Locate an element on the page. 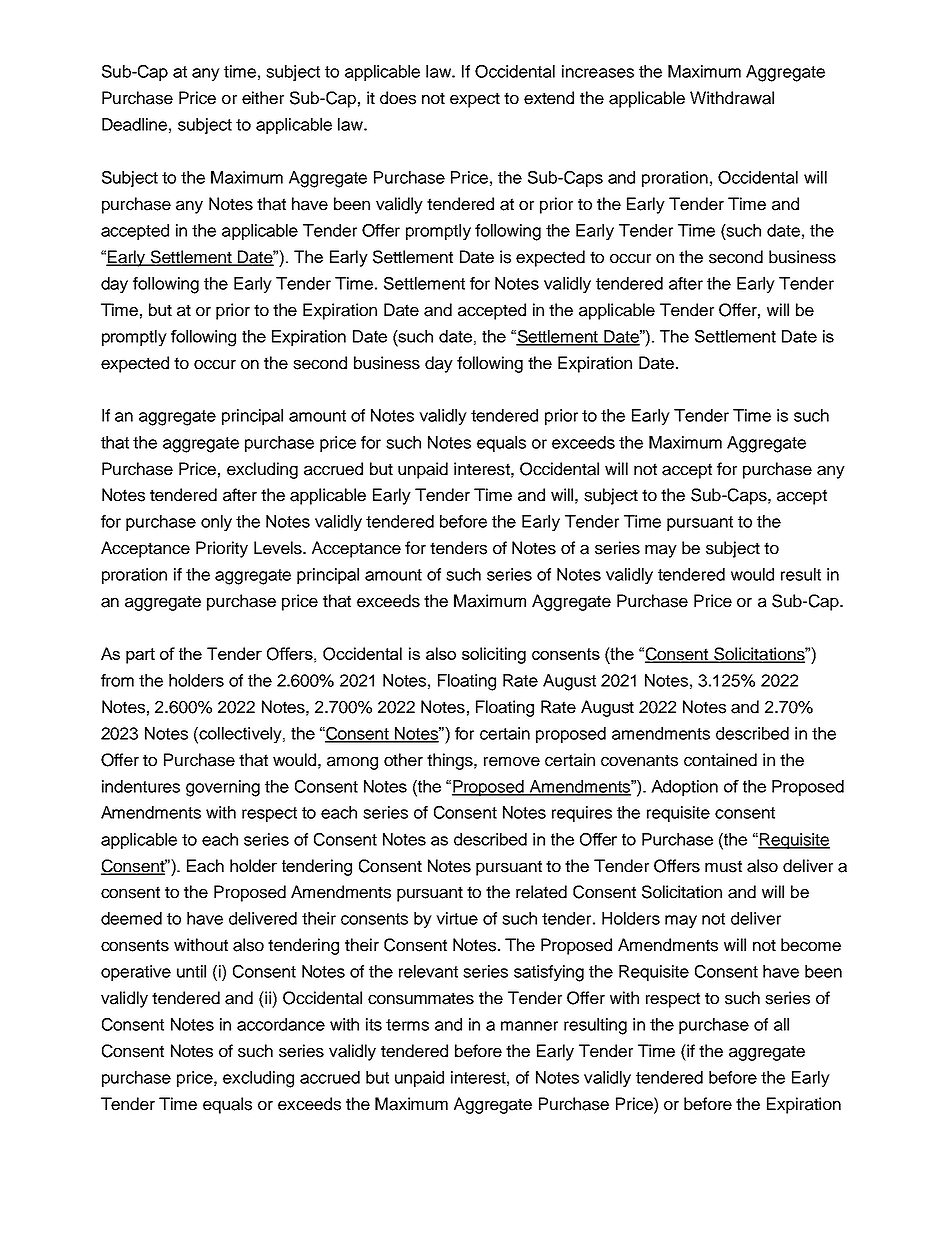  remove is located at coordinates (512, 762).
